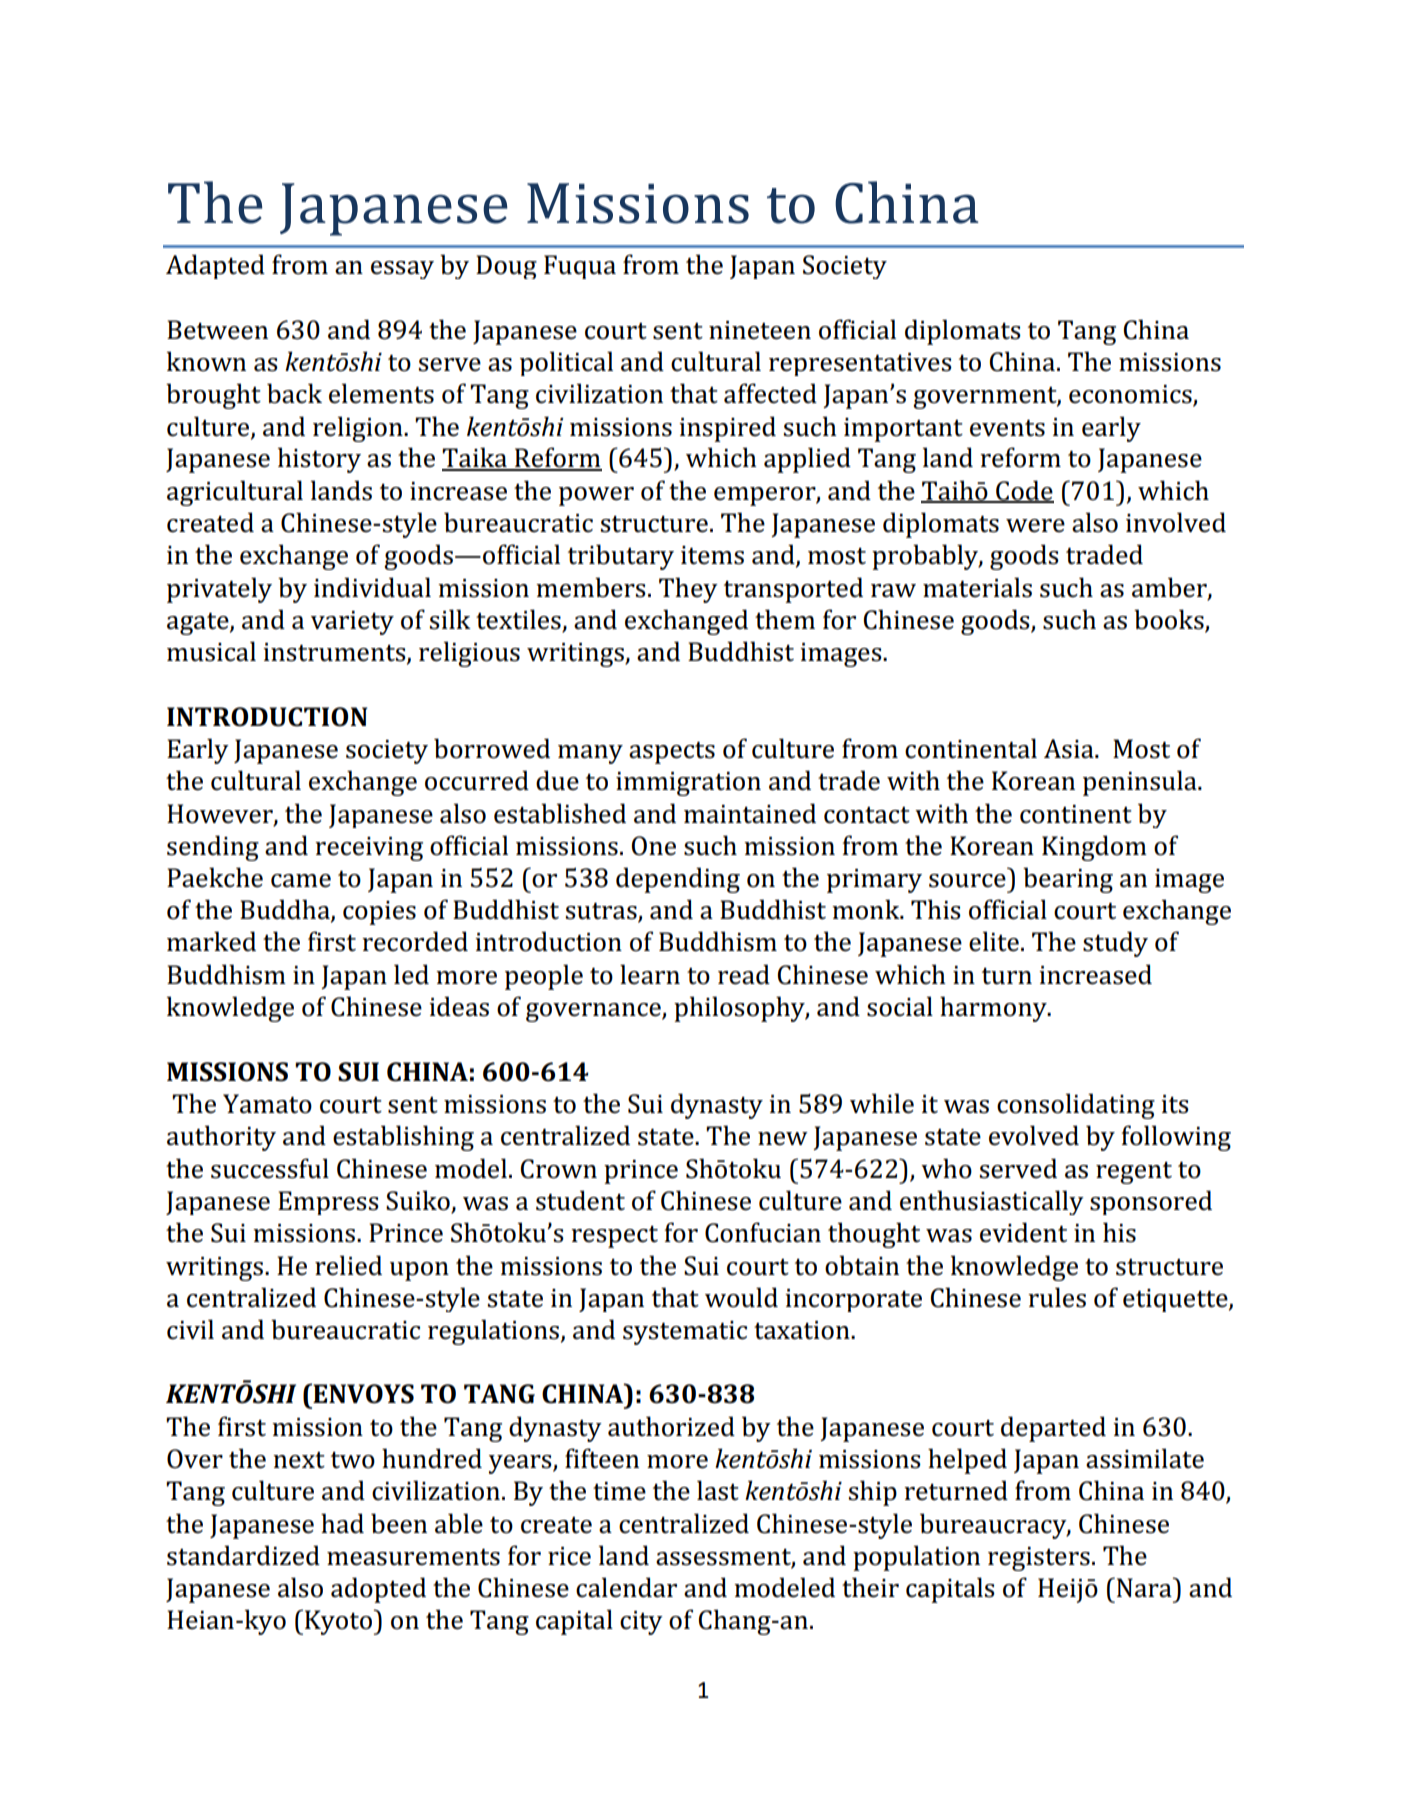 The height and width of the document is (1817, 1404). What do you see at coordinates (1034, 1135) in the document?
I see `evolved` at bounding box center [1034, 1135].
